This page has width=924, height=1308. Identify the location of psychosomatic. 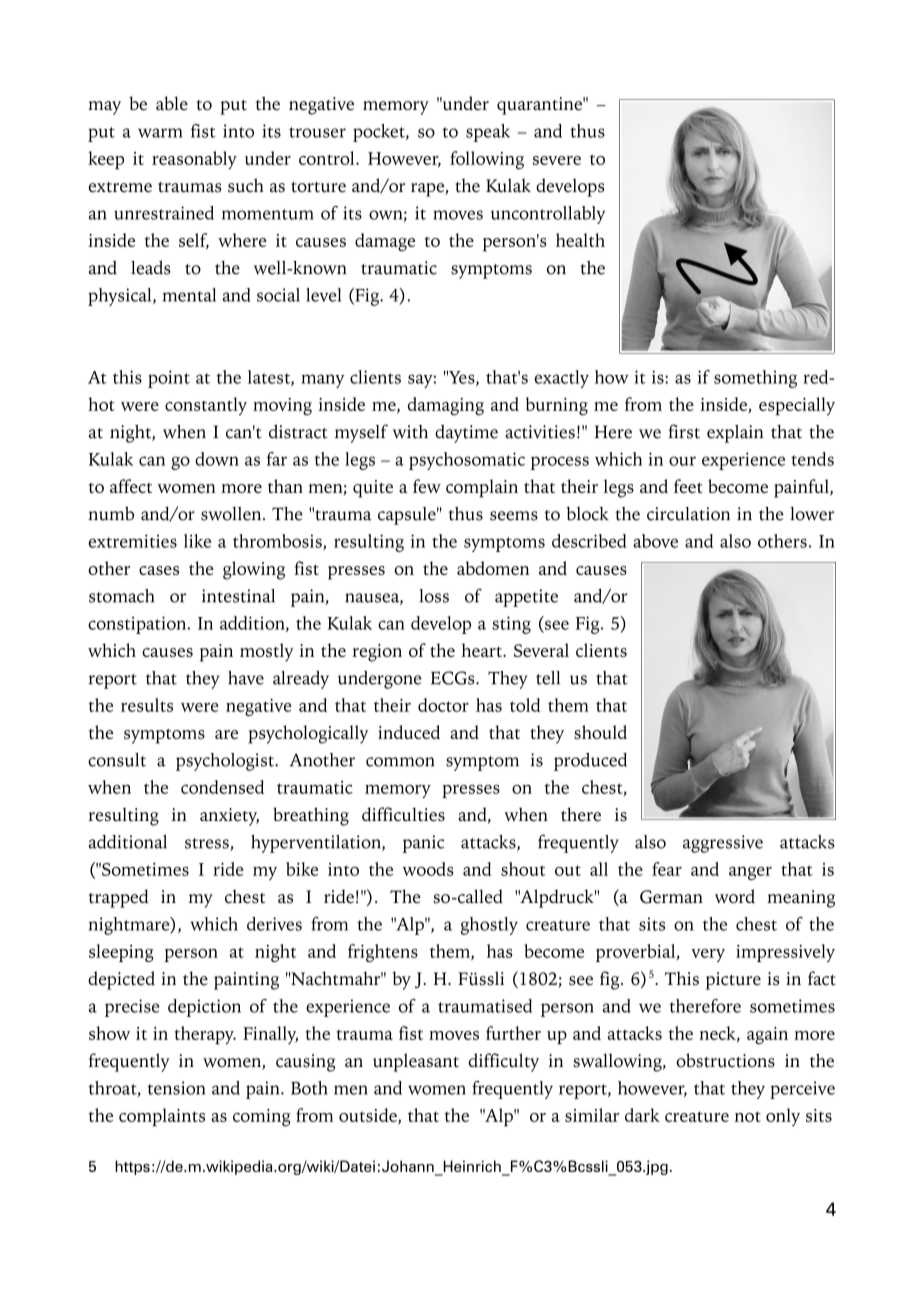
(467, 461).
